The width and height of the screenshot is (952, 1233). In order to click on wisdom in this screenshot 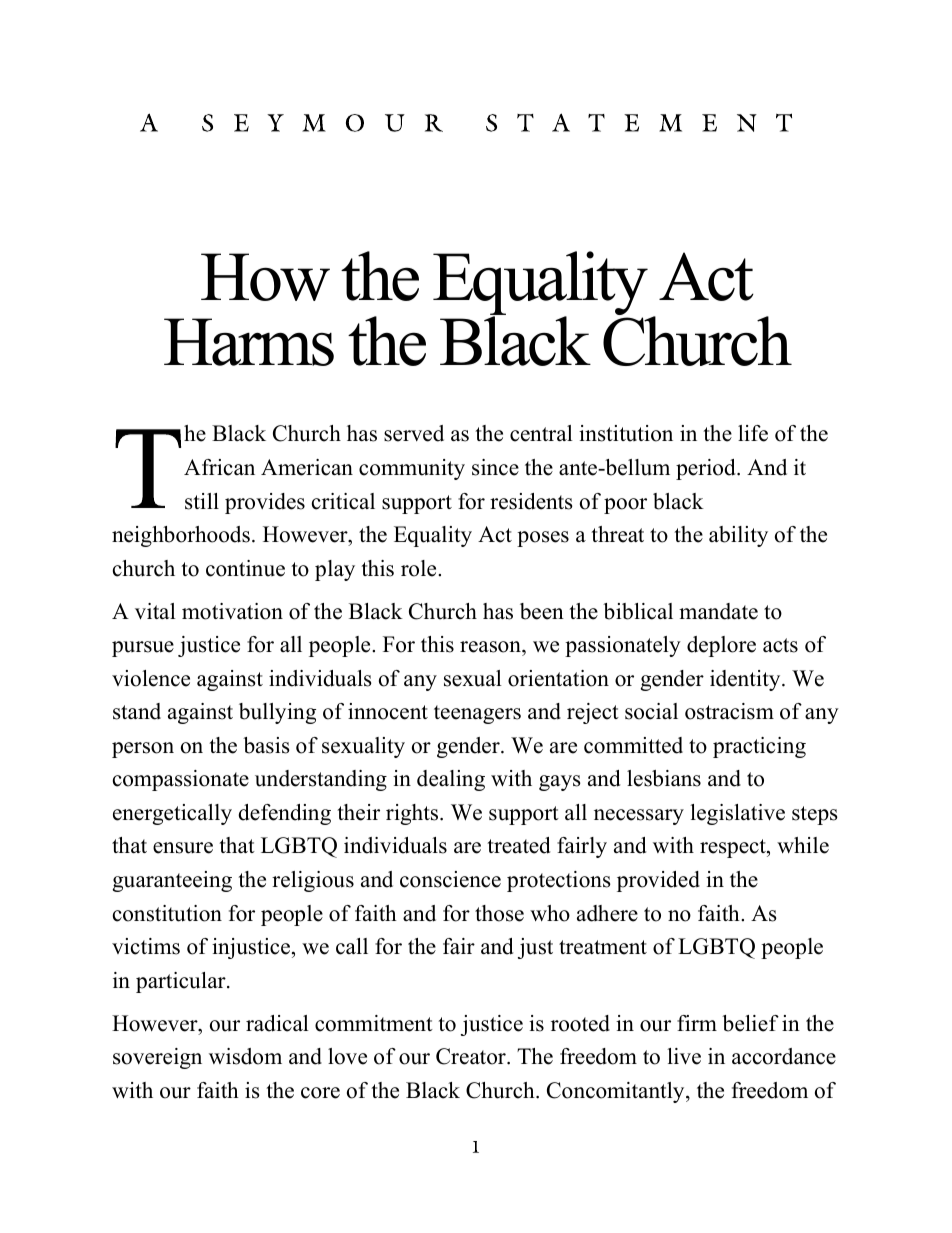, I will do `click(245, 1056)`.
